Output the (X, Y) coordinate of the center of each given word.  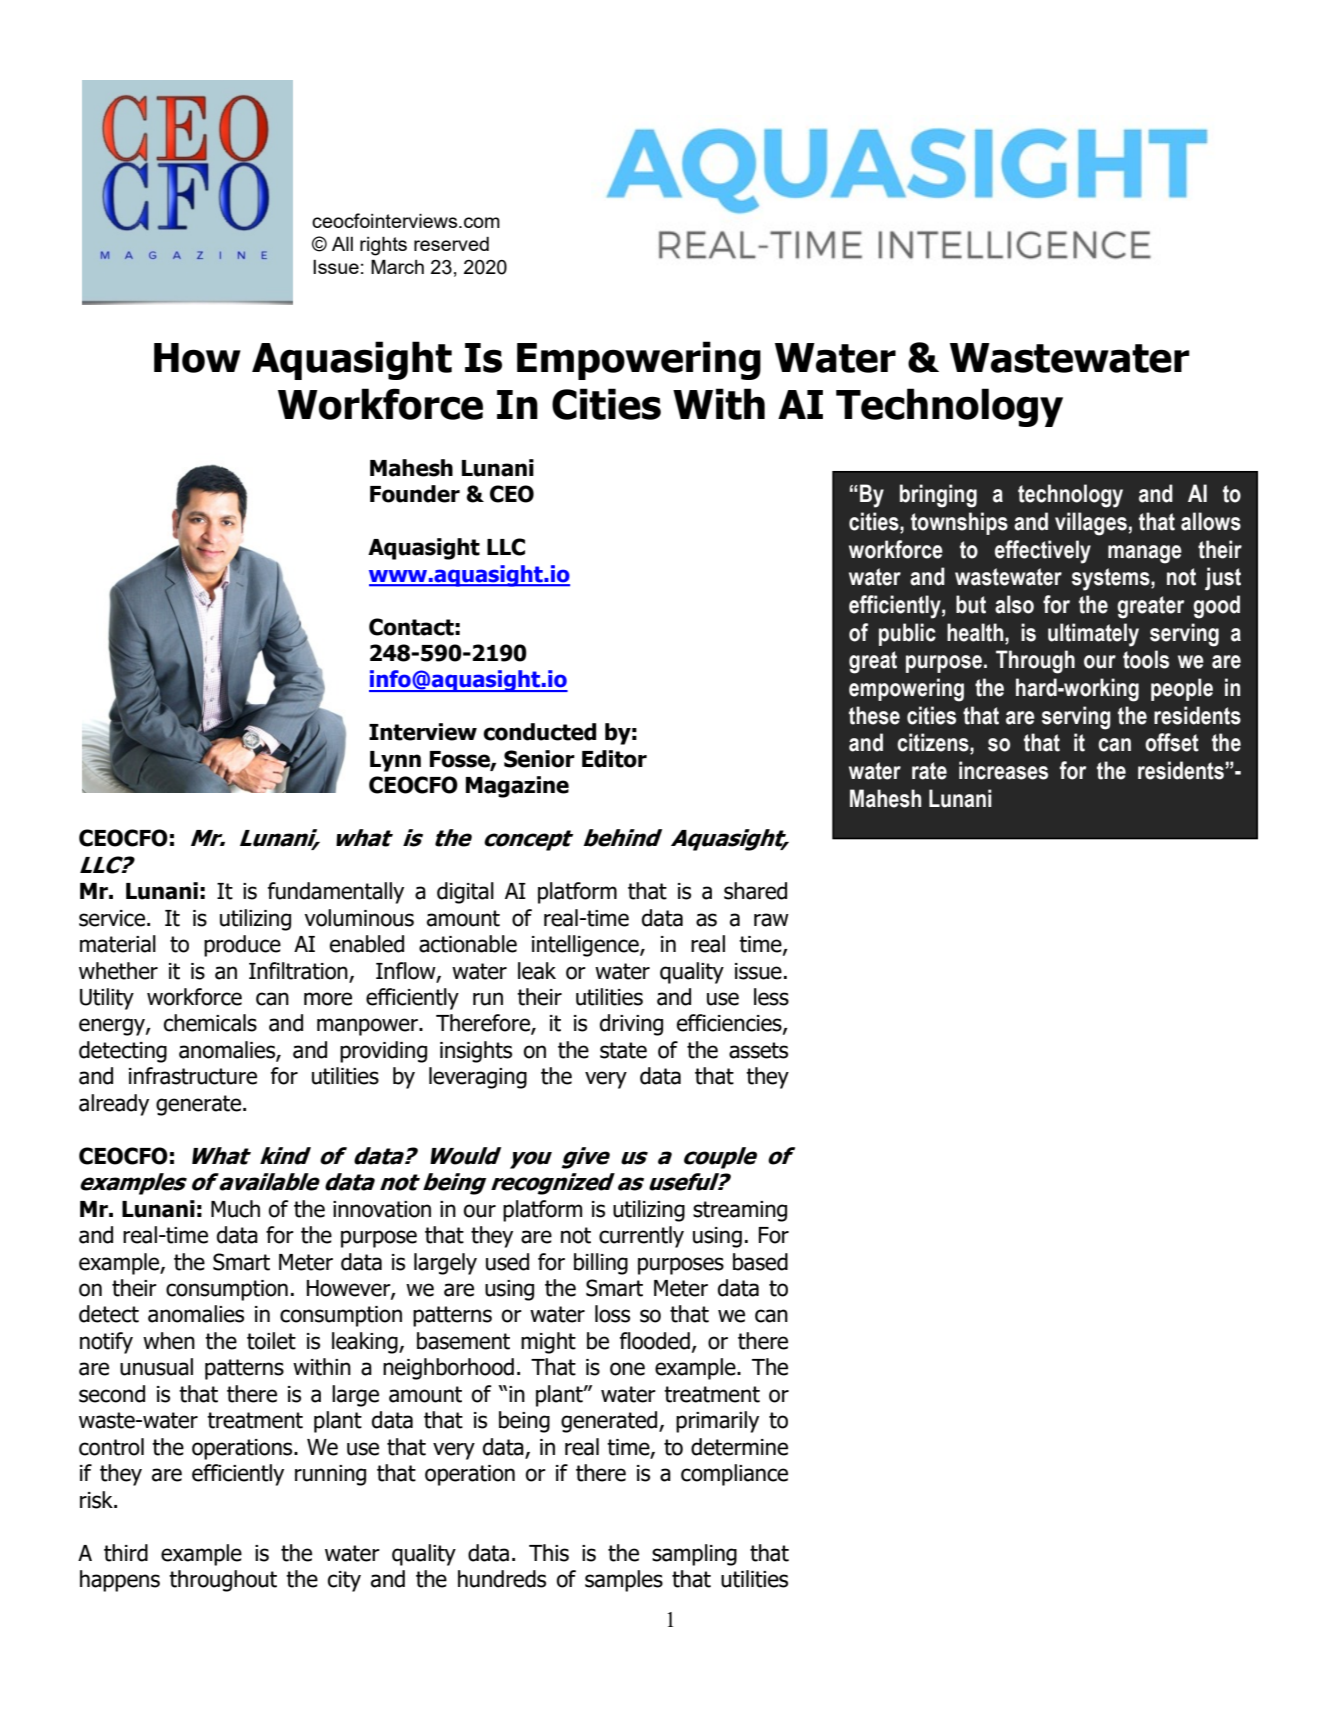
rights (383, 246)
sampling (694, 1555)
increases (1003, 770)
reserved (451, 244)
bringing (938, 496)
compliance (734, 1475)
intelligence (586, 946)
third (126, 1553)
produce (242, 946)
